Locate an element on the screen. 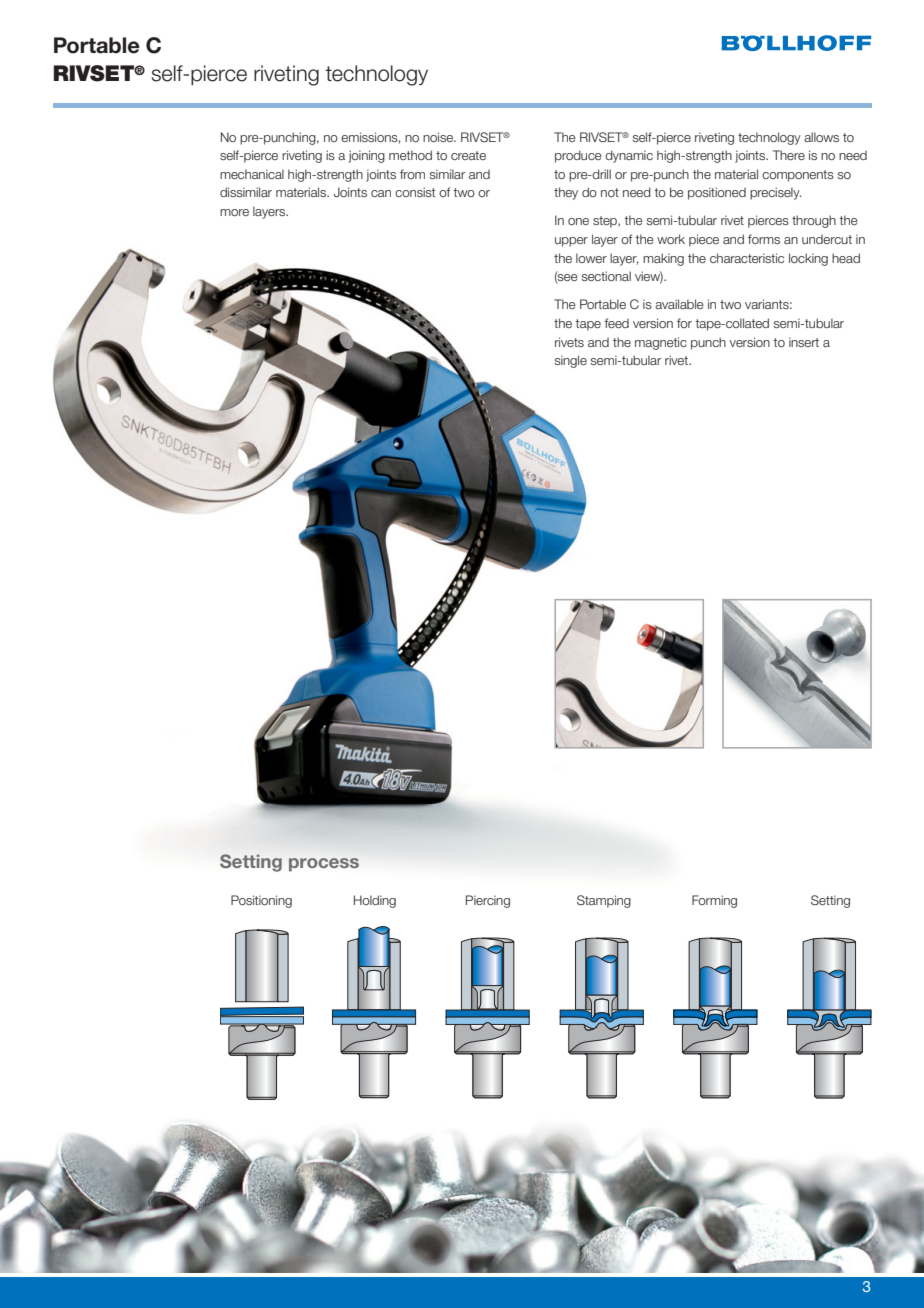  joining is located at coordinates (366, 156).
